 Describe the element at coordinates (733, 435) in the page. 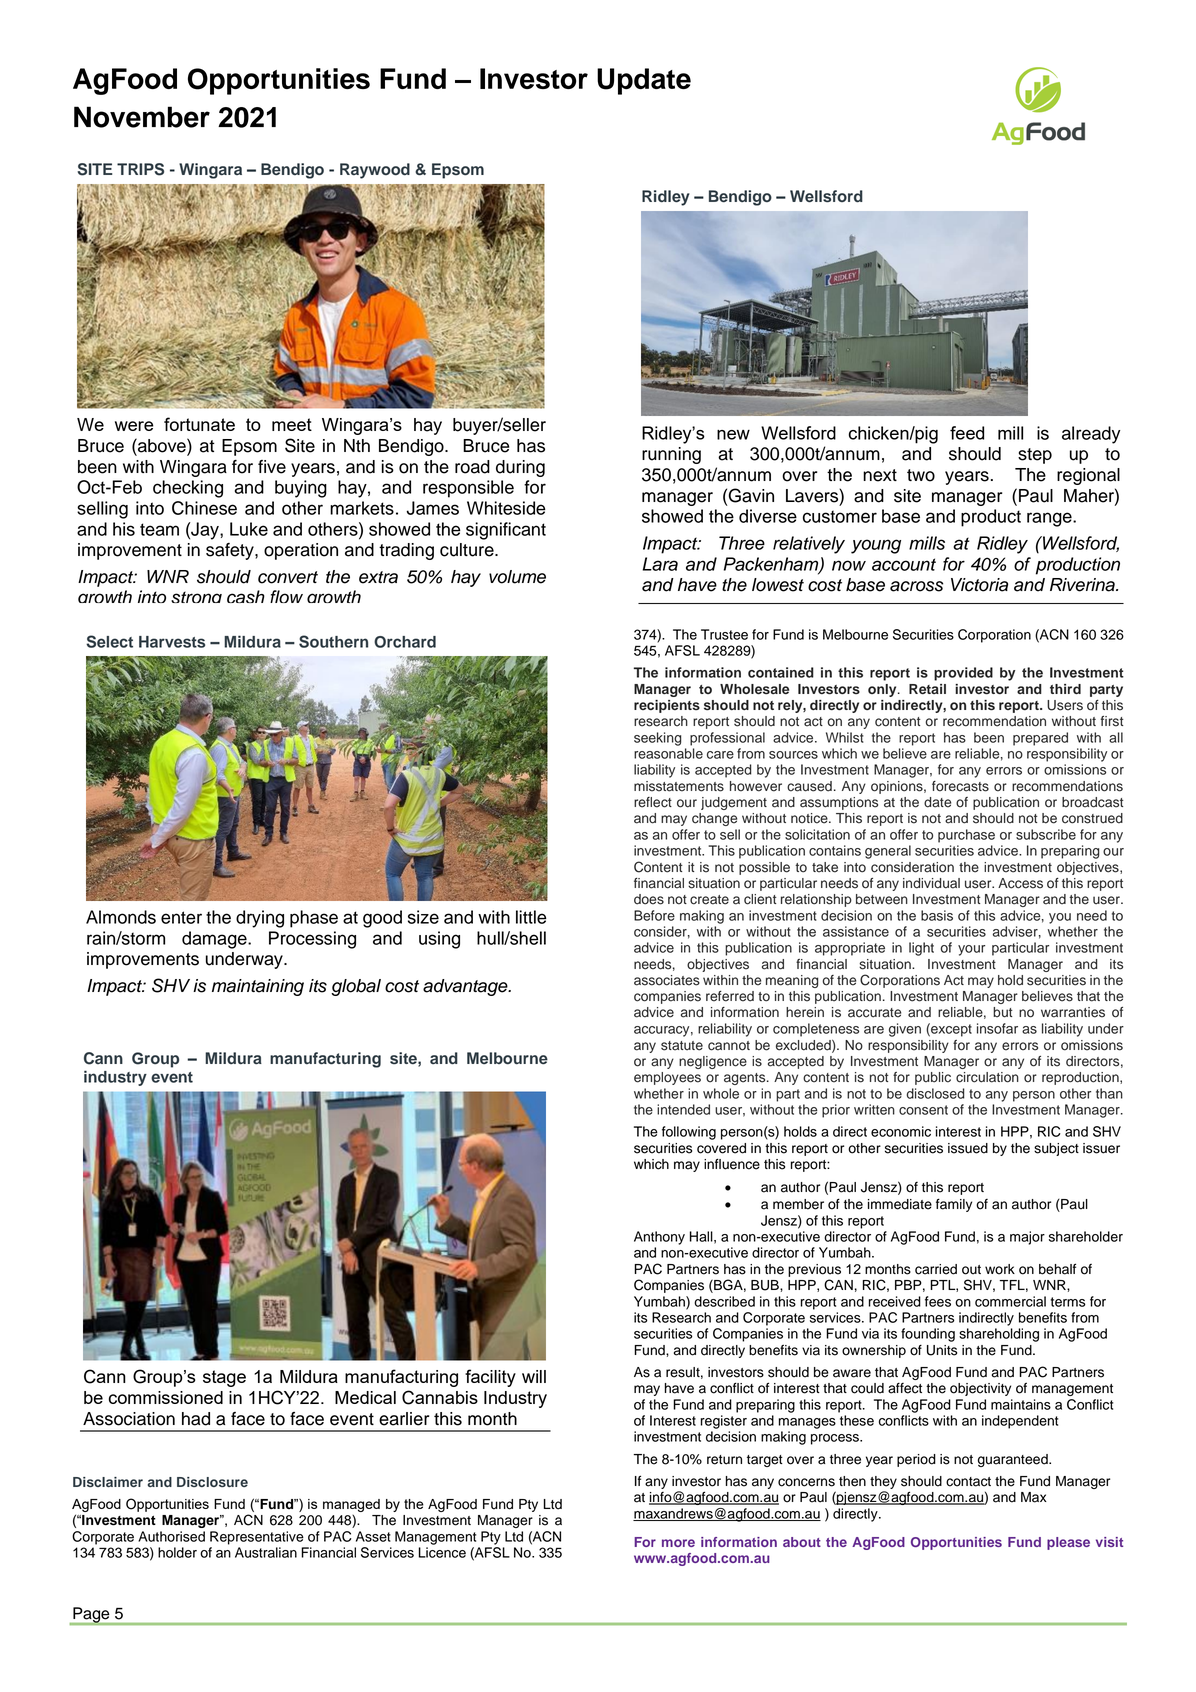

I see `new` at that location.
